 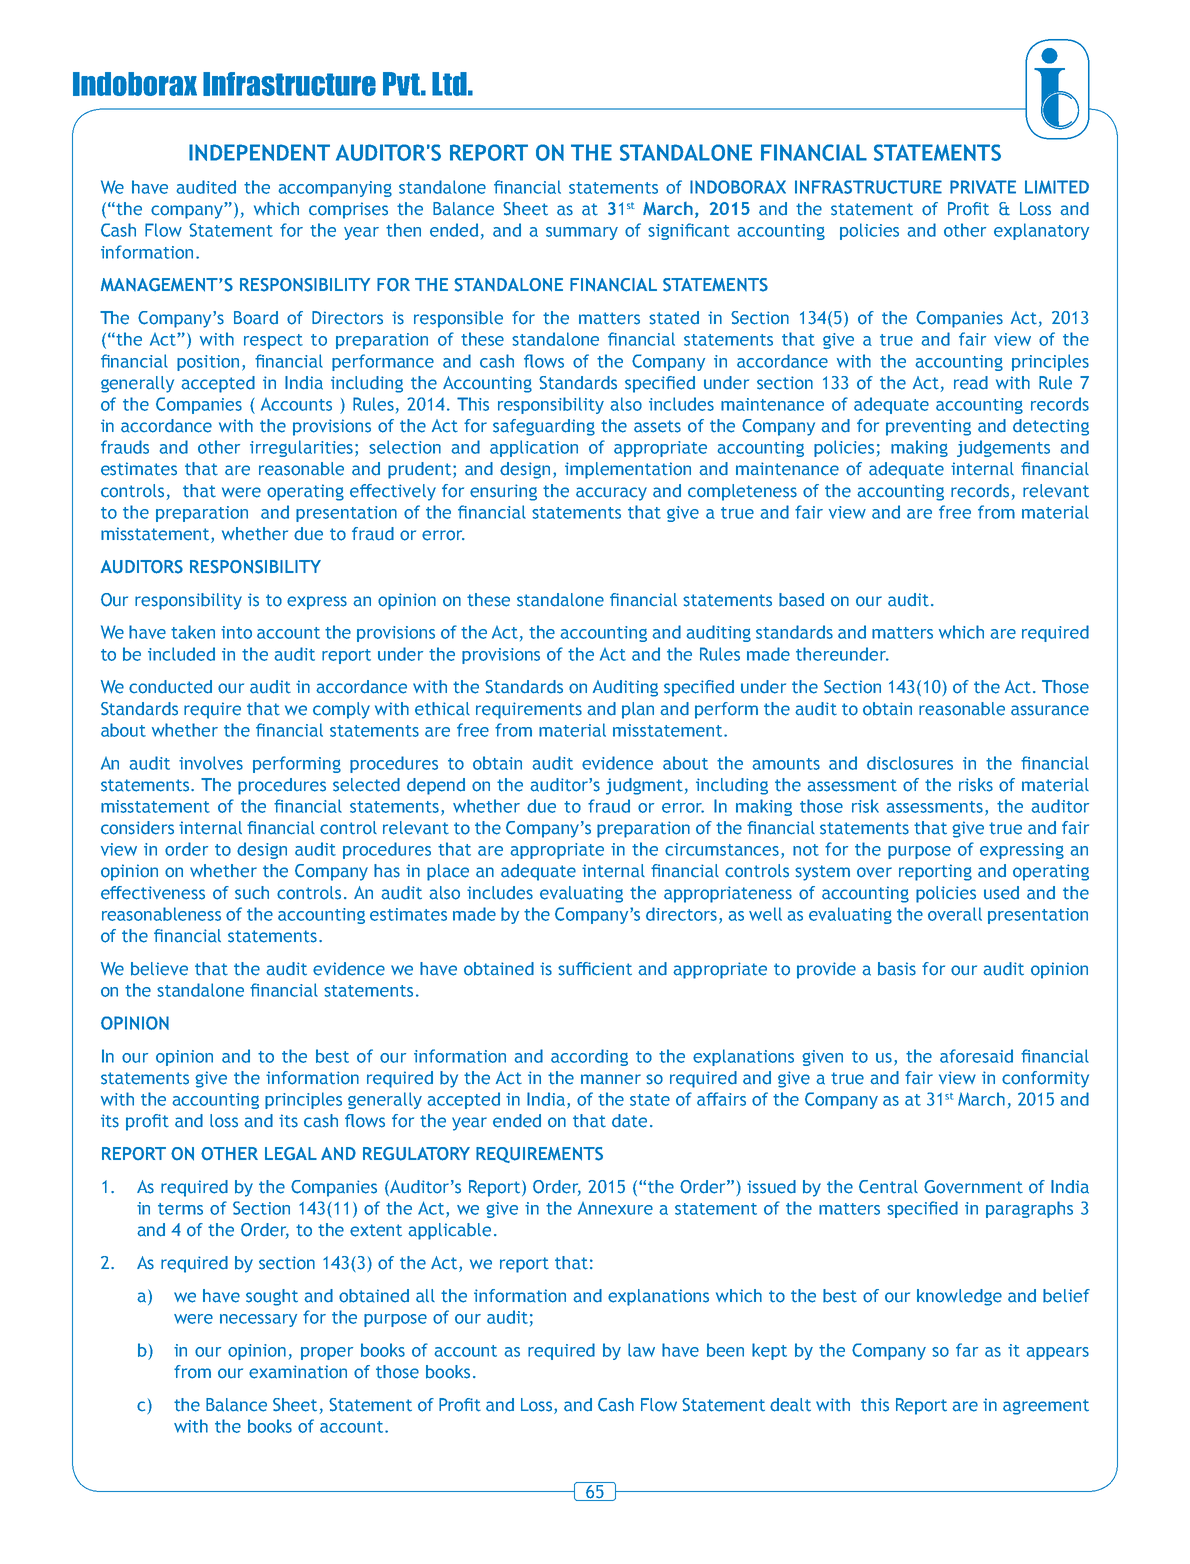 What do you see at coordinates (582, 233) in the screenshot?
I see `summary` at bounding box center [582, 233].
